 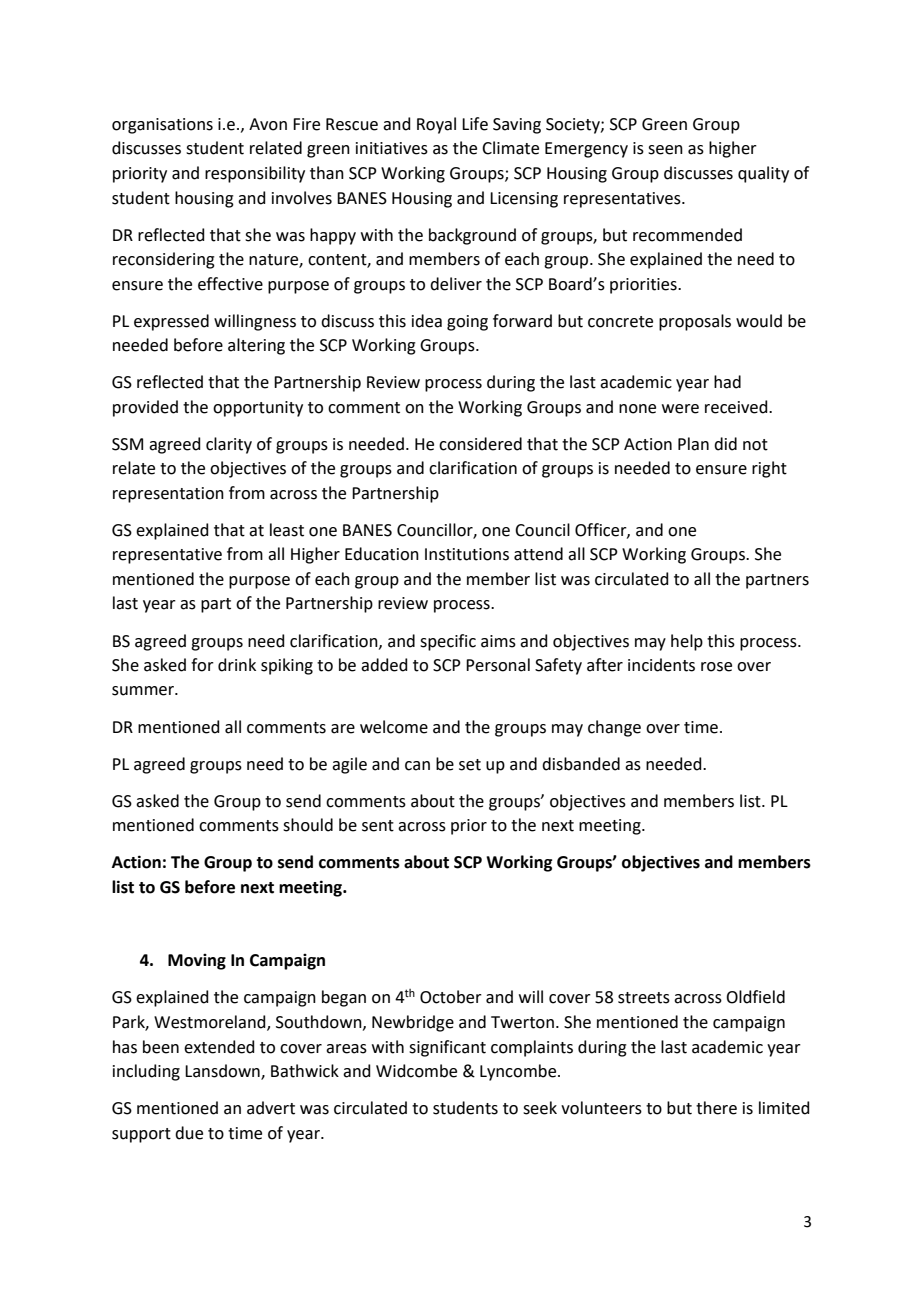 What do you see at coordinates (162, 126) in the screenshot?
I see `organisations` at bounding box center [162, 126].
